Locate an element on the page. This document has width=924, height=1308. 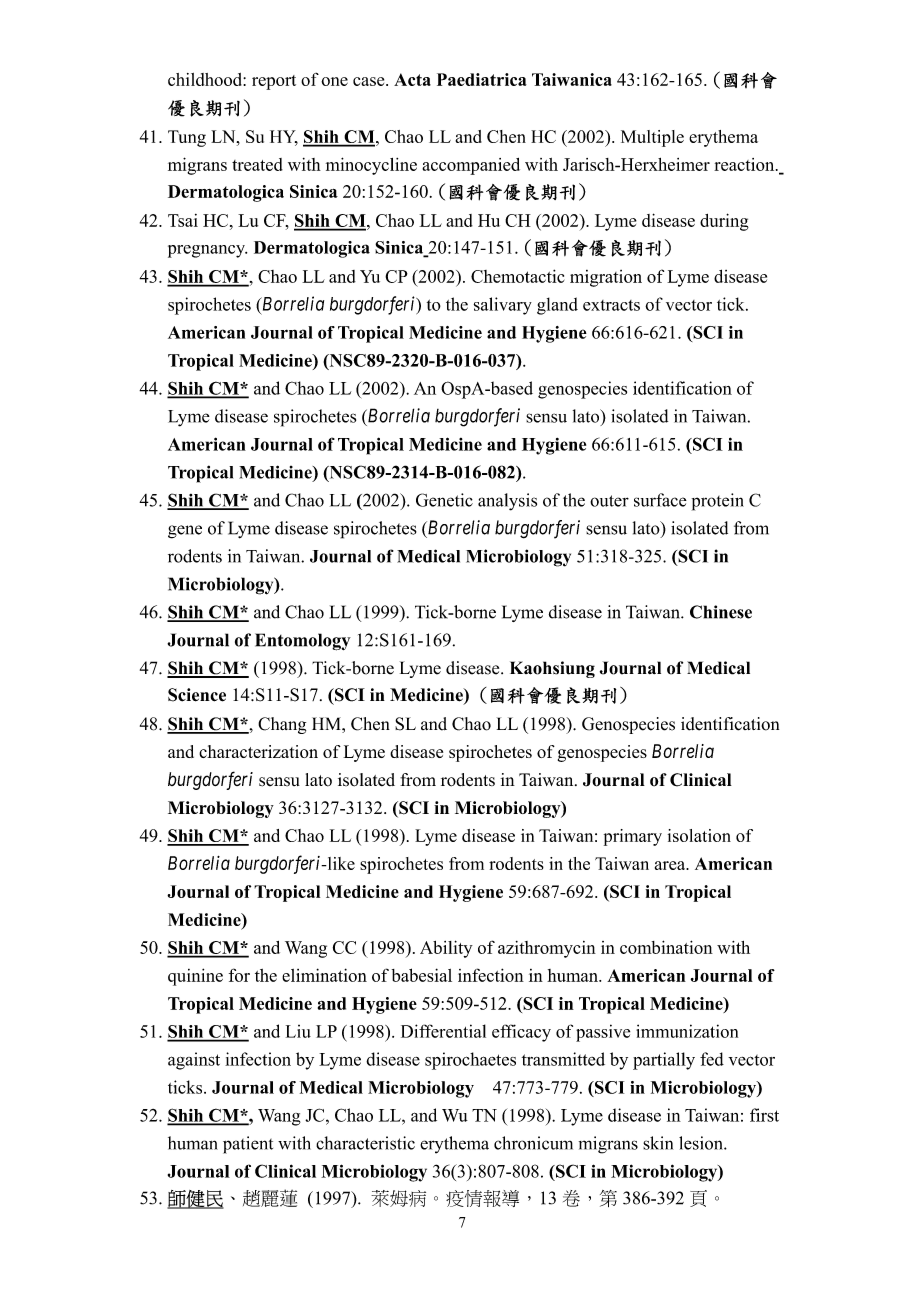
protein is located at coordinates (718, 502).
